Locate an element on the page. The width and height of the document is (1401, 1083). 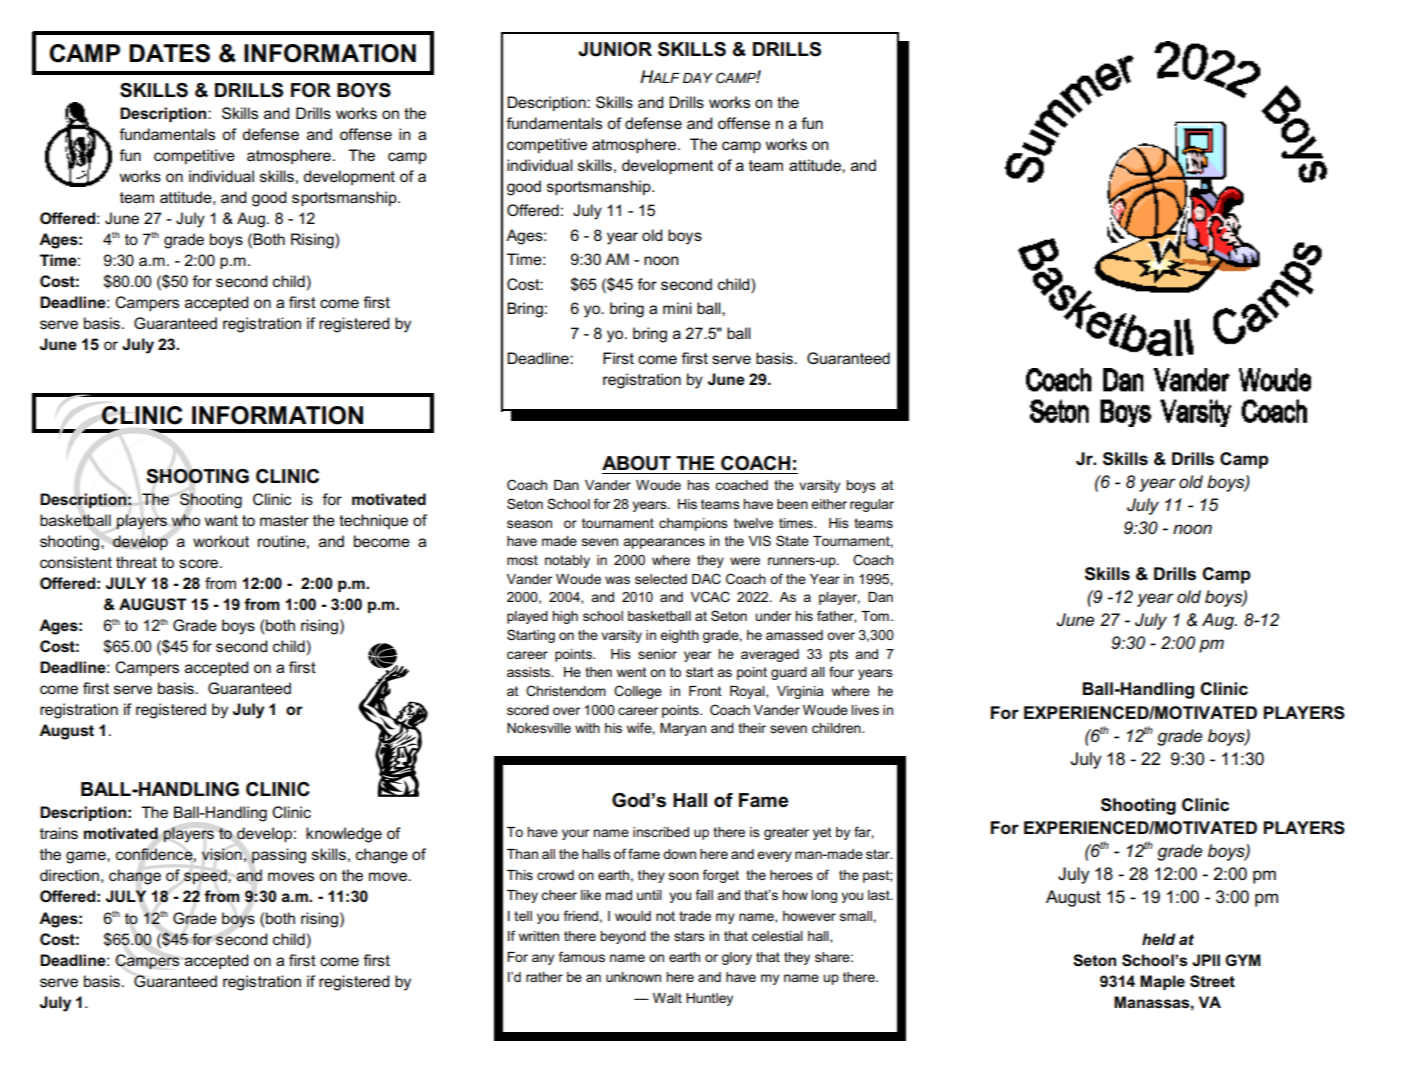
DAY is located at coordinates (698, 78).
